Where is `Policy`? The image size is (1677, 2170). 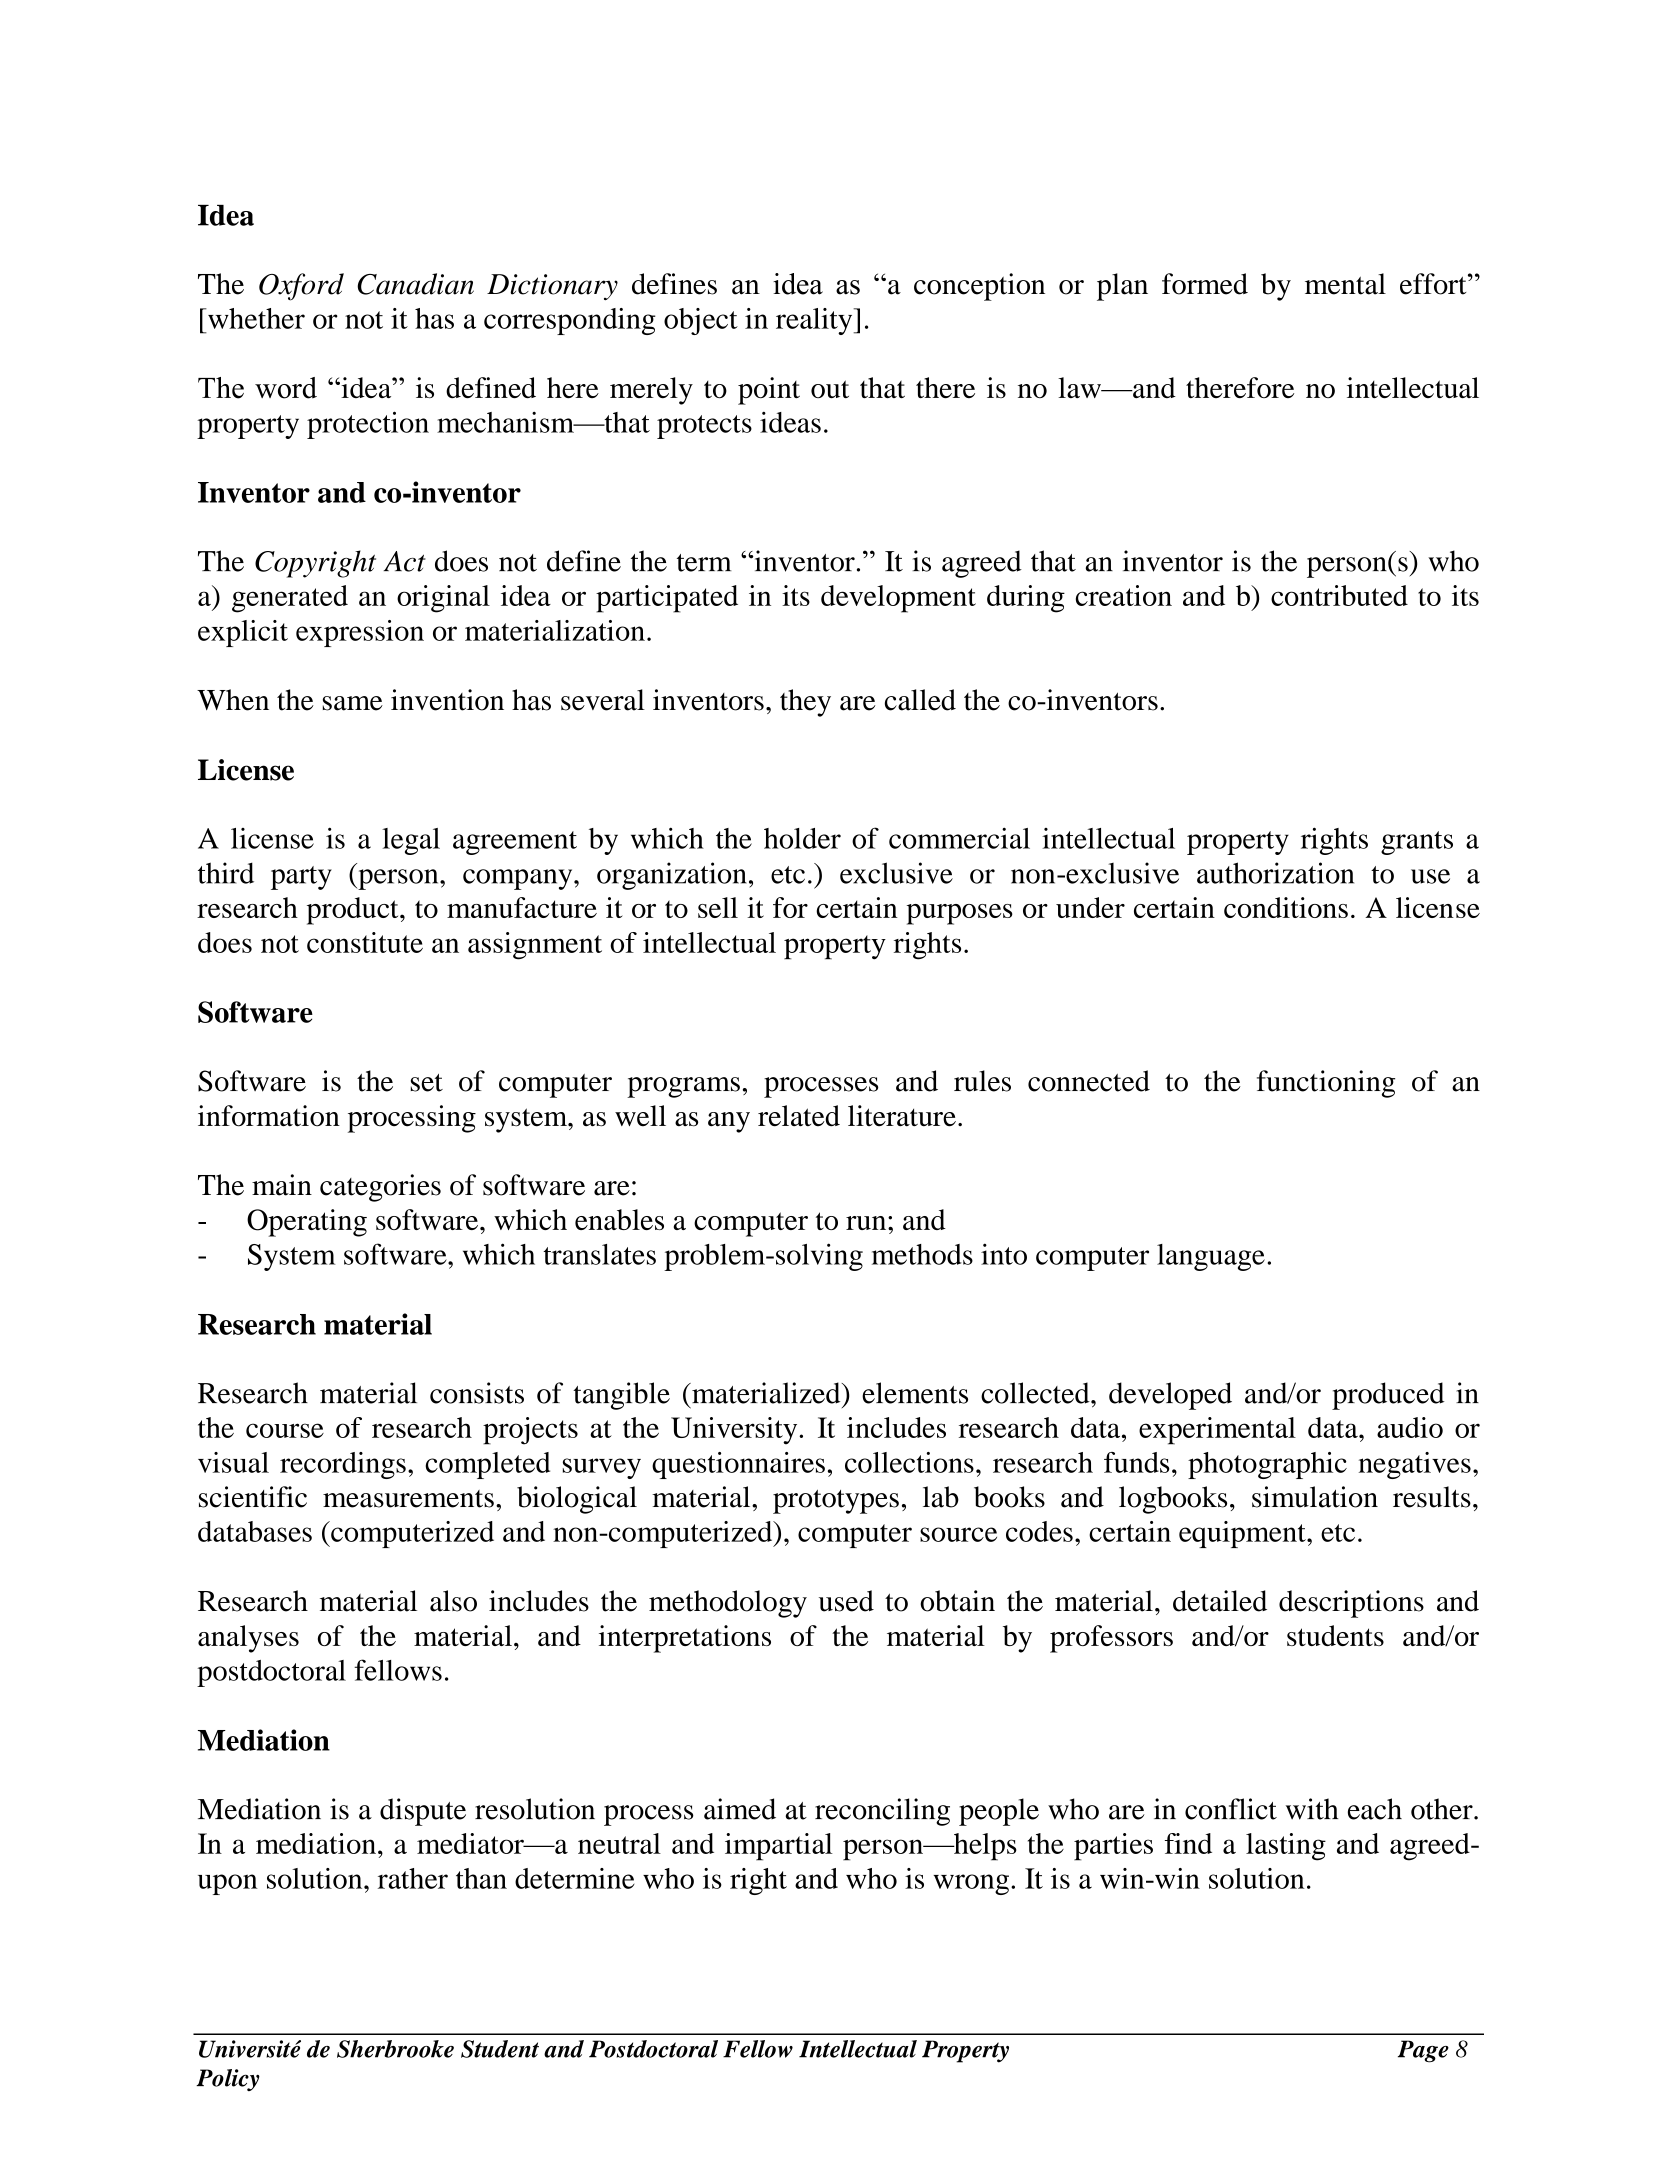
Policy is located at coordinates (228, 2080).
